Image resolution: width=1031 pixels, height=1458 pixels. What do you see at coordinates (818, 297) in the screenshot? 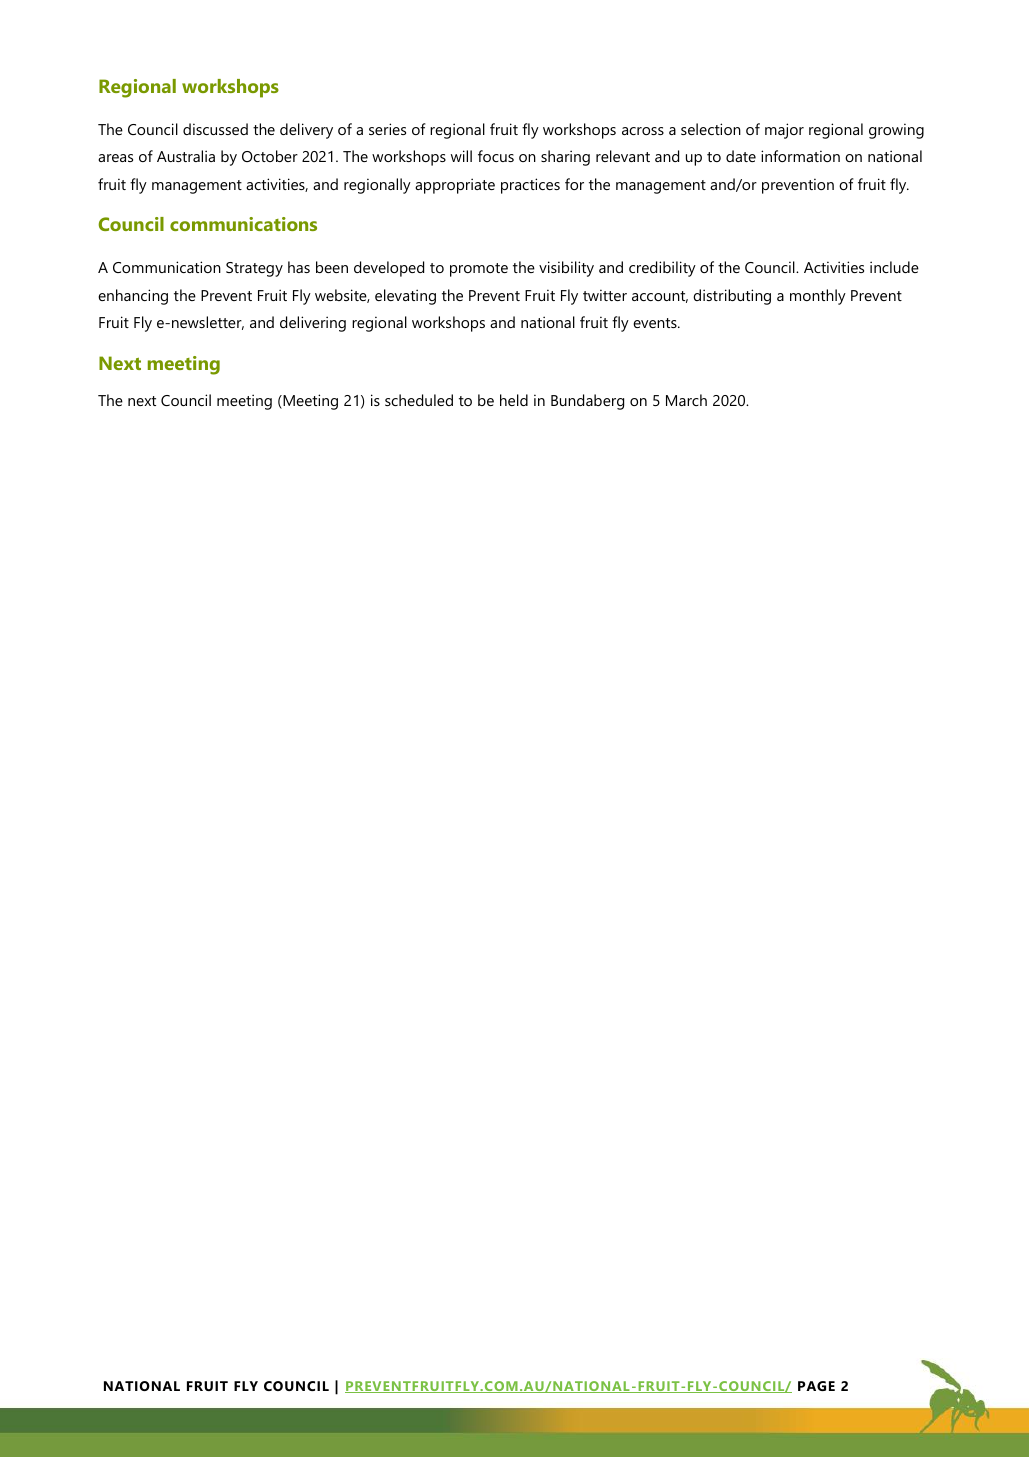
I see `monthly` at bounding box center [818, 297].
